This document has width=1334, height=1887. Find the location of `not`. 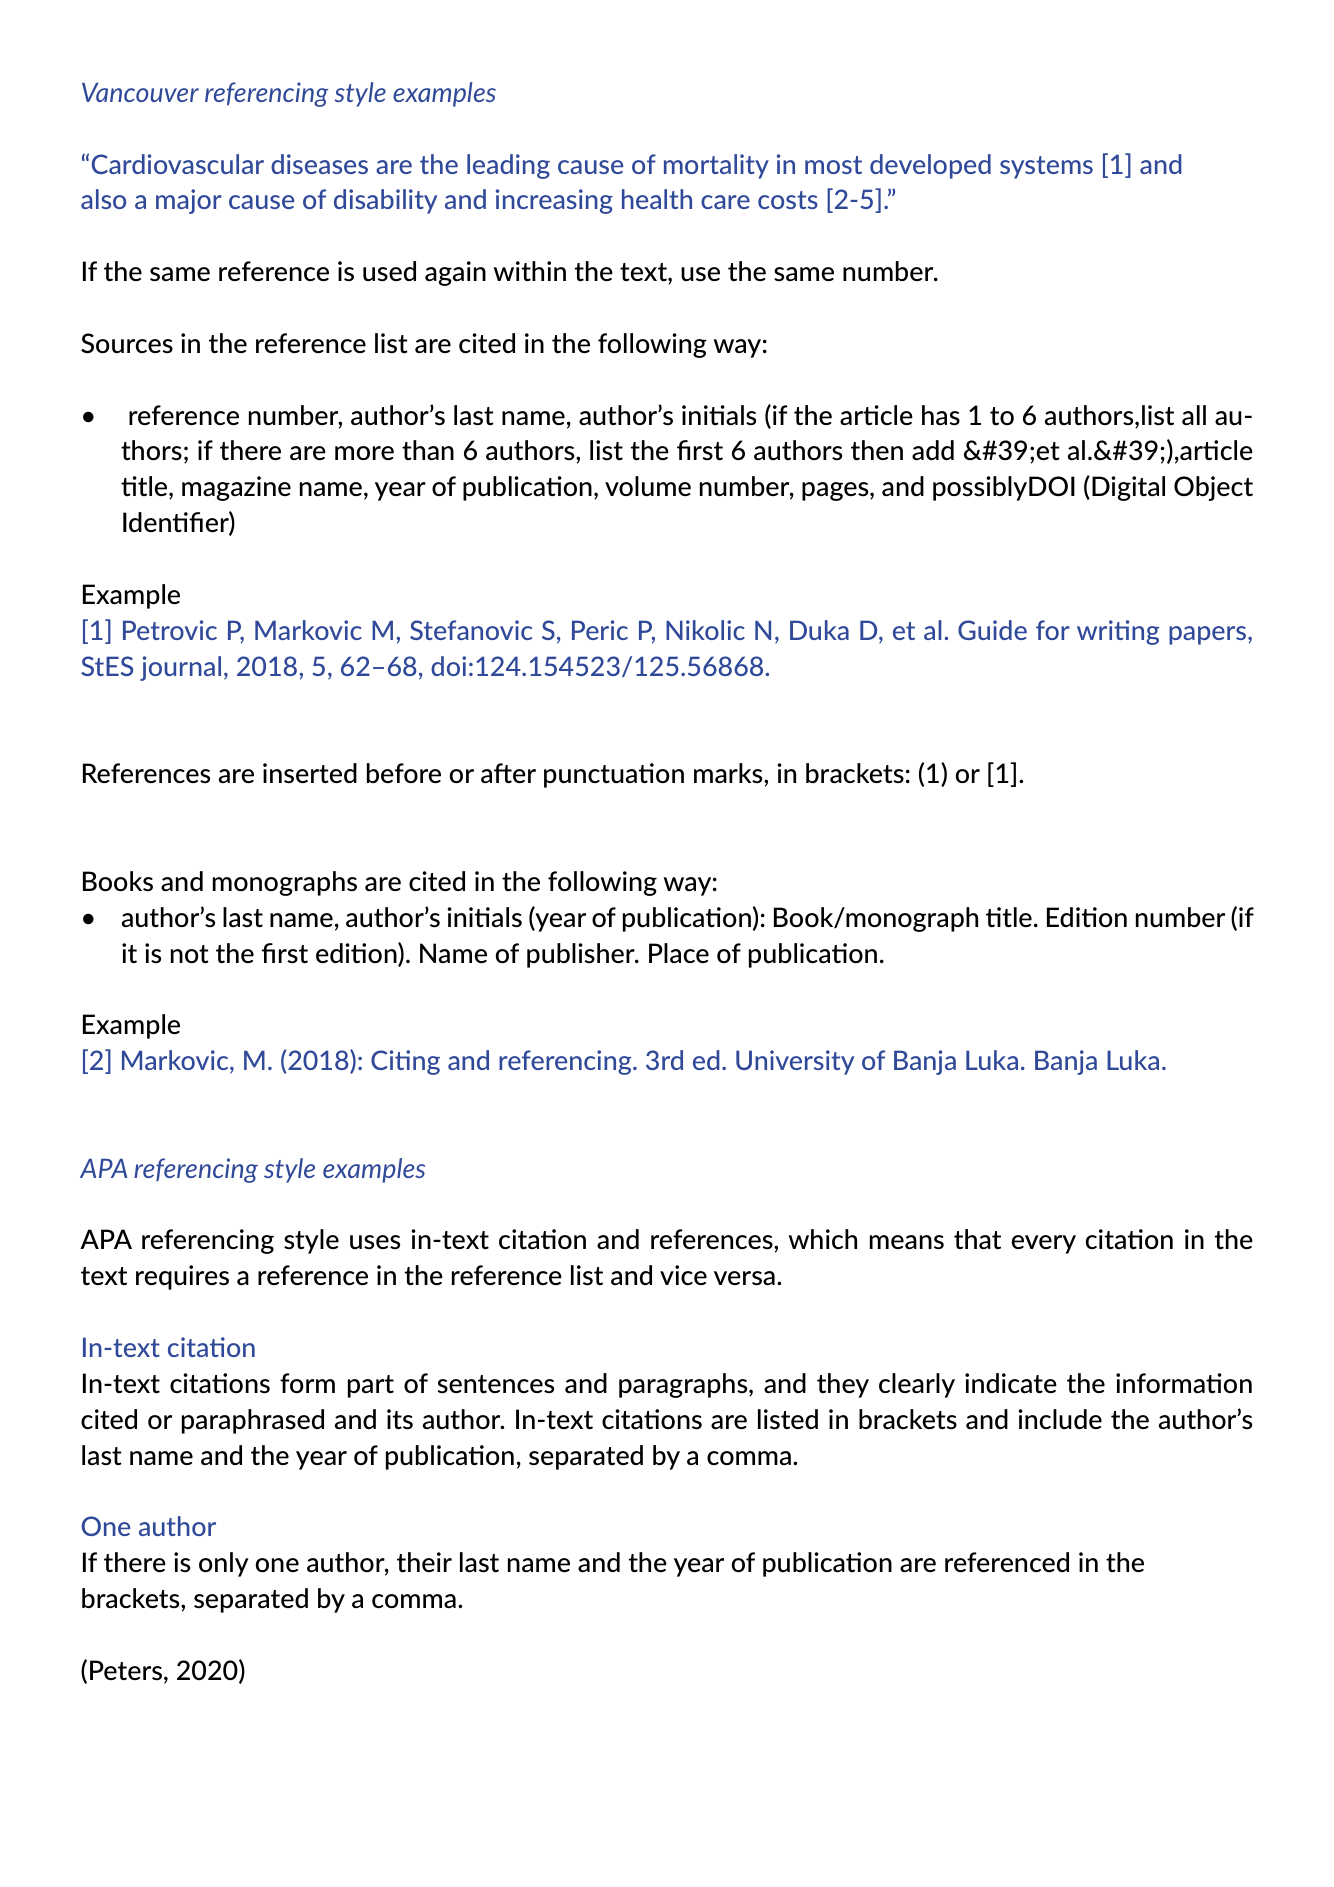

not is located at coordinates (190, 954).
